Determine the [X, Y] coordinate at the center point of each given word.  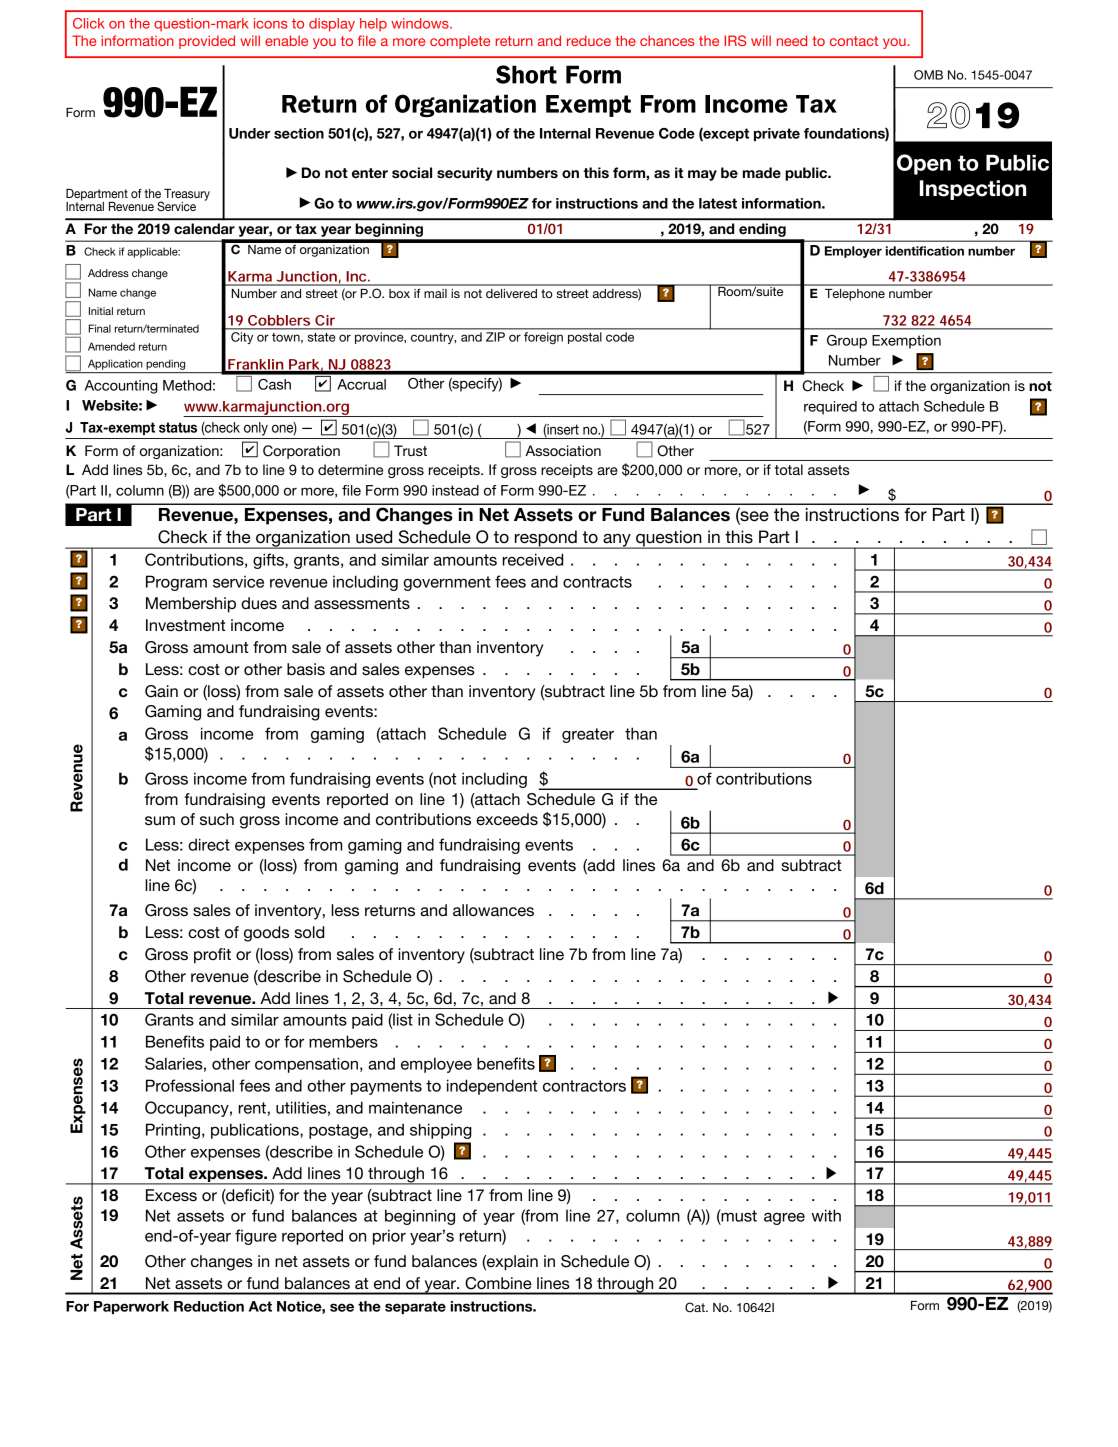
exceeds [507, 819]
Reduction [209, 1306]
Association [563, 450]
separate [415, 1307]
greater [588, 735]
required [830, 408]
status [178, 427]
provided [207, 42]
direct [209, 844]
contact [854, 41]
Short [526, 74]
